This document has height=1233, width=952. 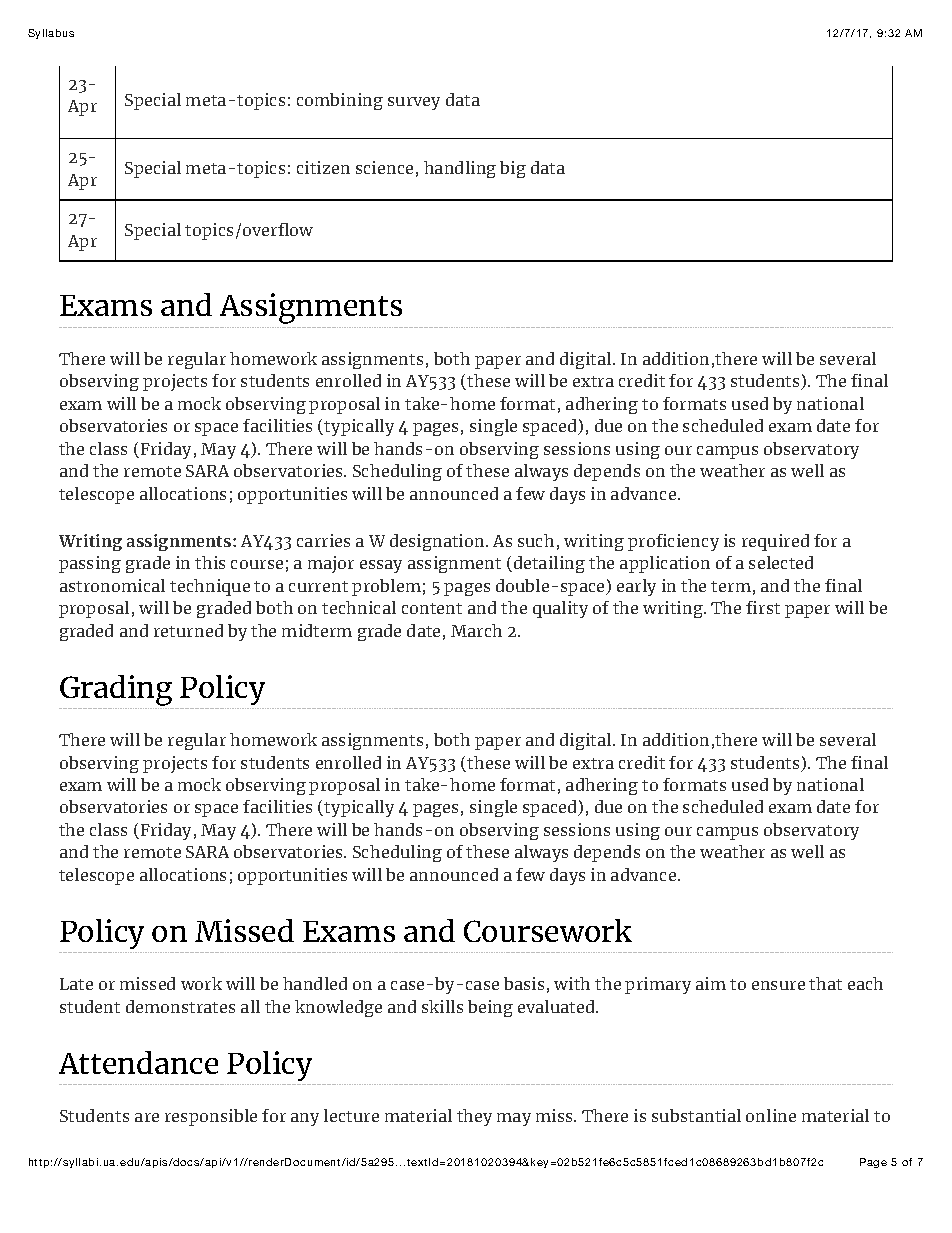 What do you see at coordinates (775, 542) in the document?
I see `required` at bounding box center [775, 542].
